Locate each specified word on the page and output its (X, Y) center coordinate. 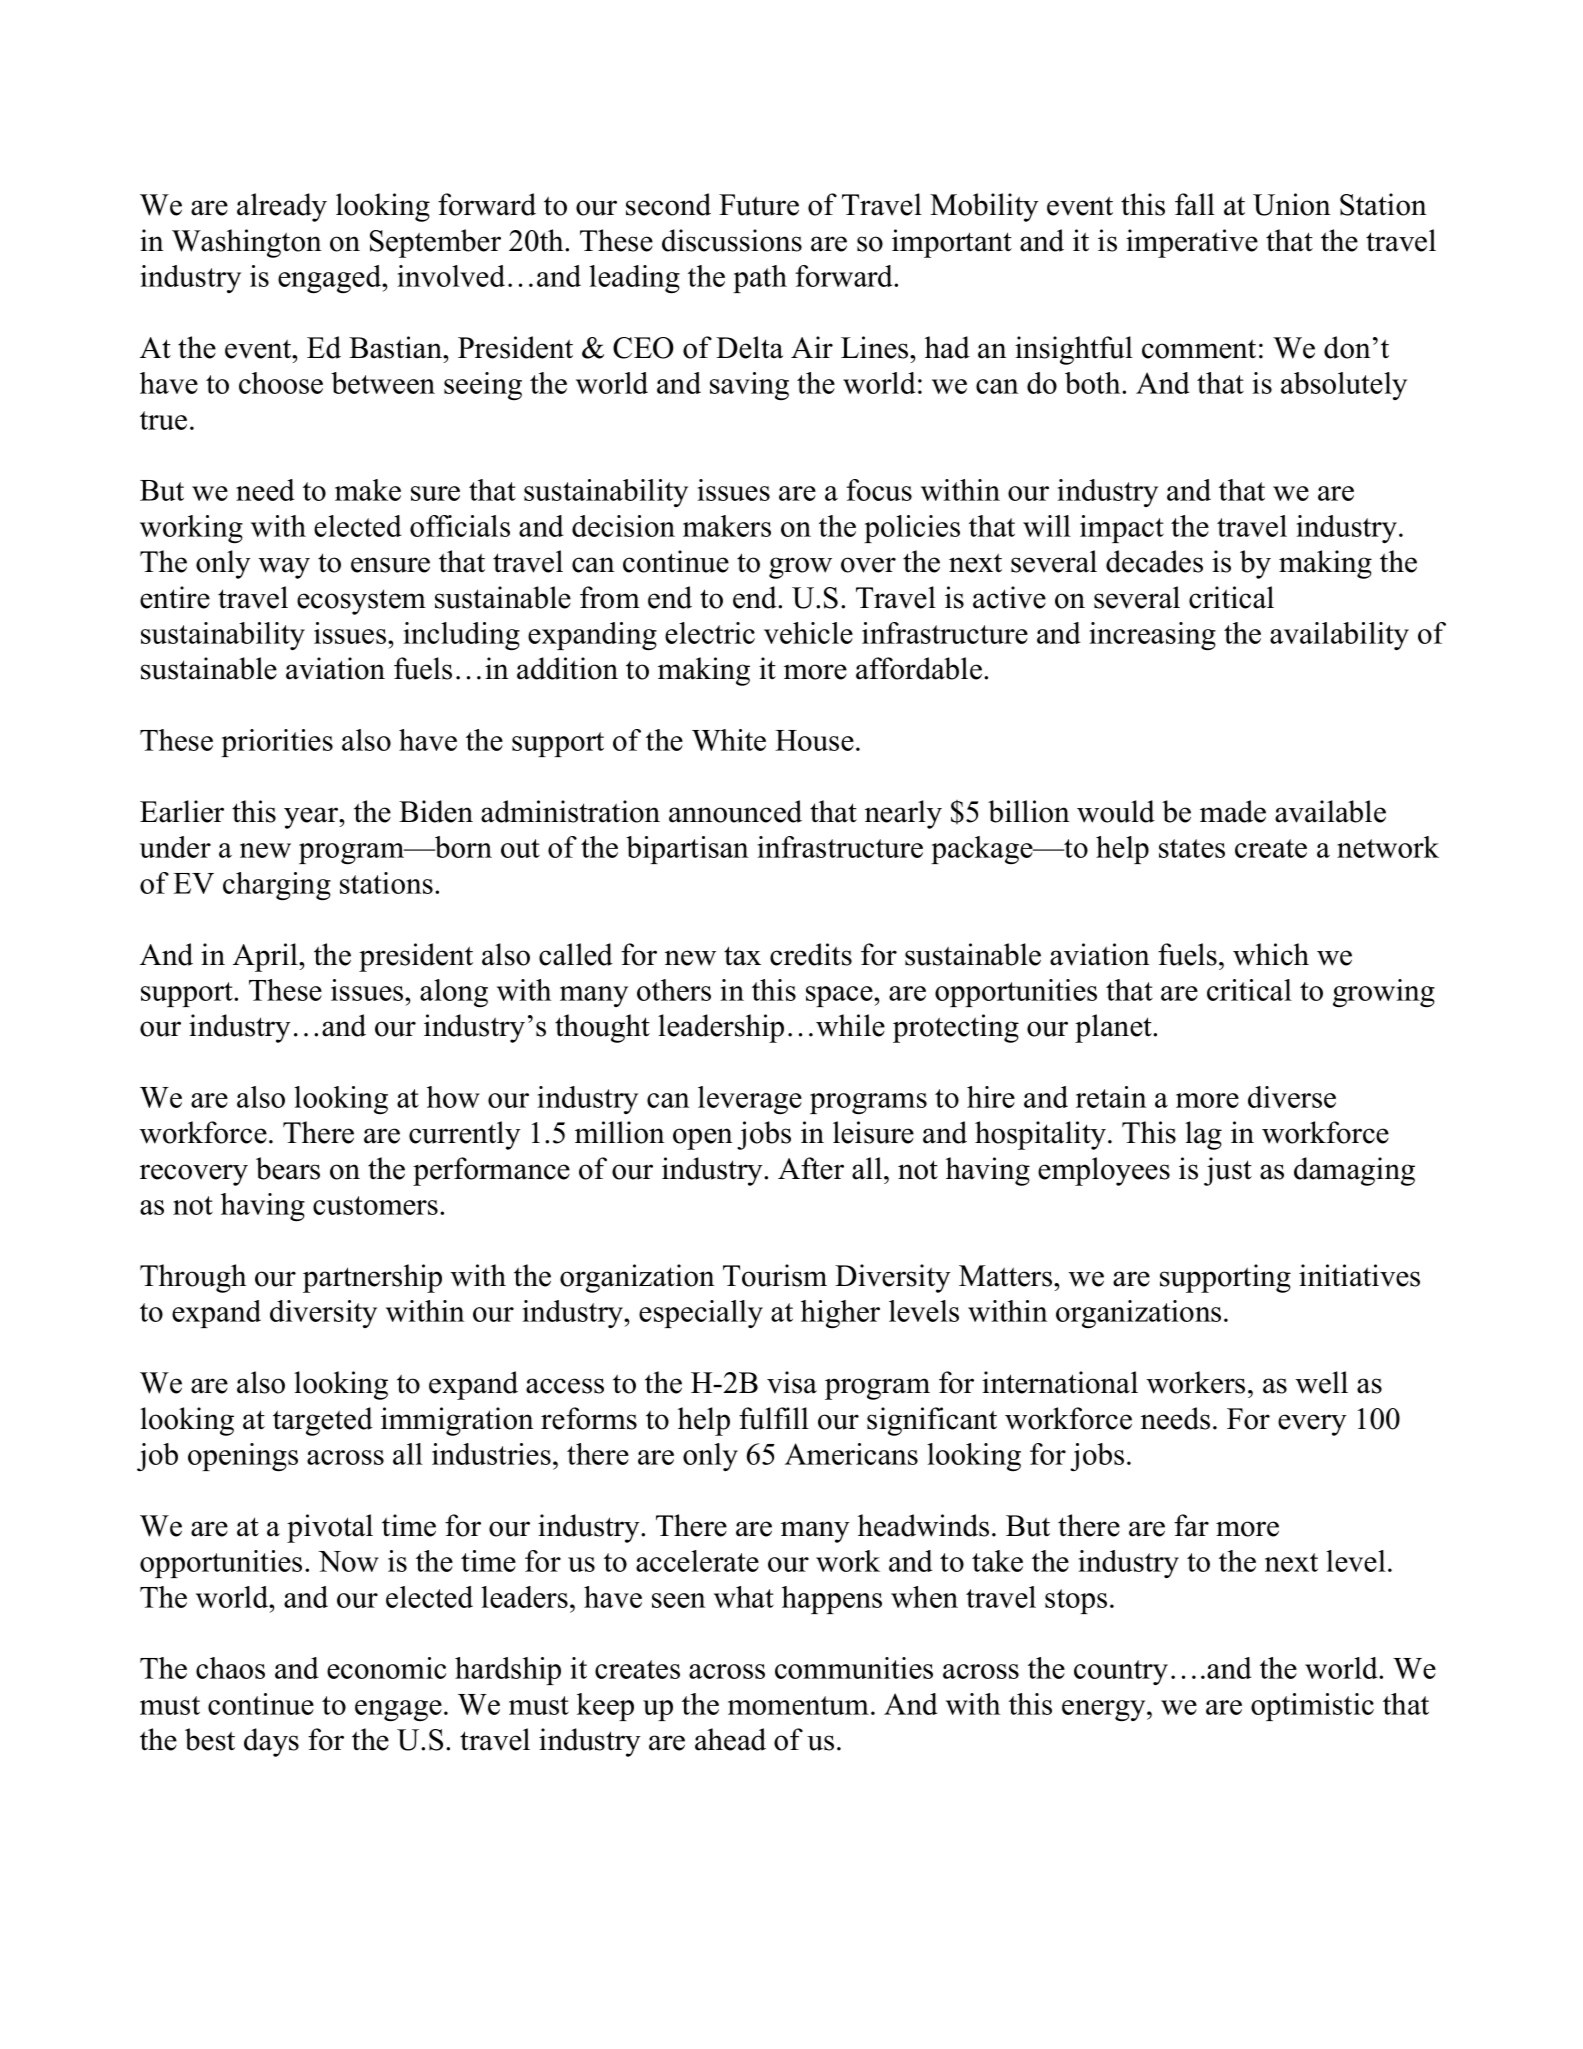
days (271, 1742)
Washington (247, 243)
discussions (732, 240)
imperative (1192, 243)
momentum (798, 1705)
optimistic (1312, 1707)
